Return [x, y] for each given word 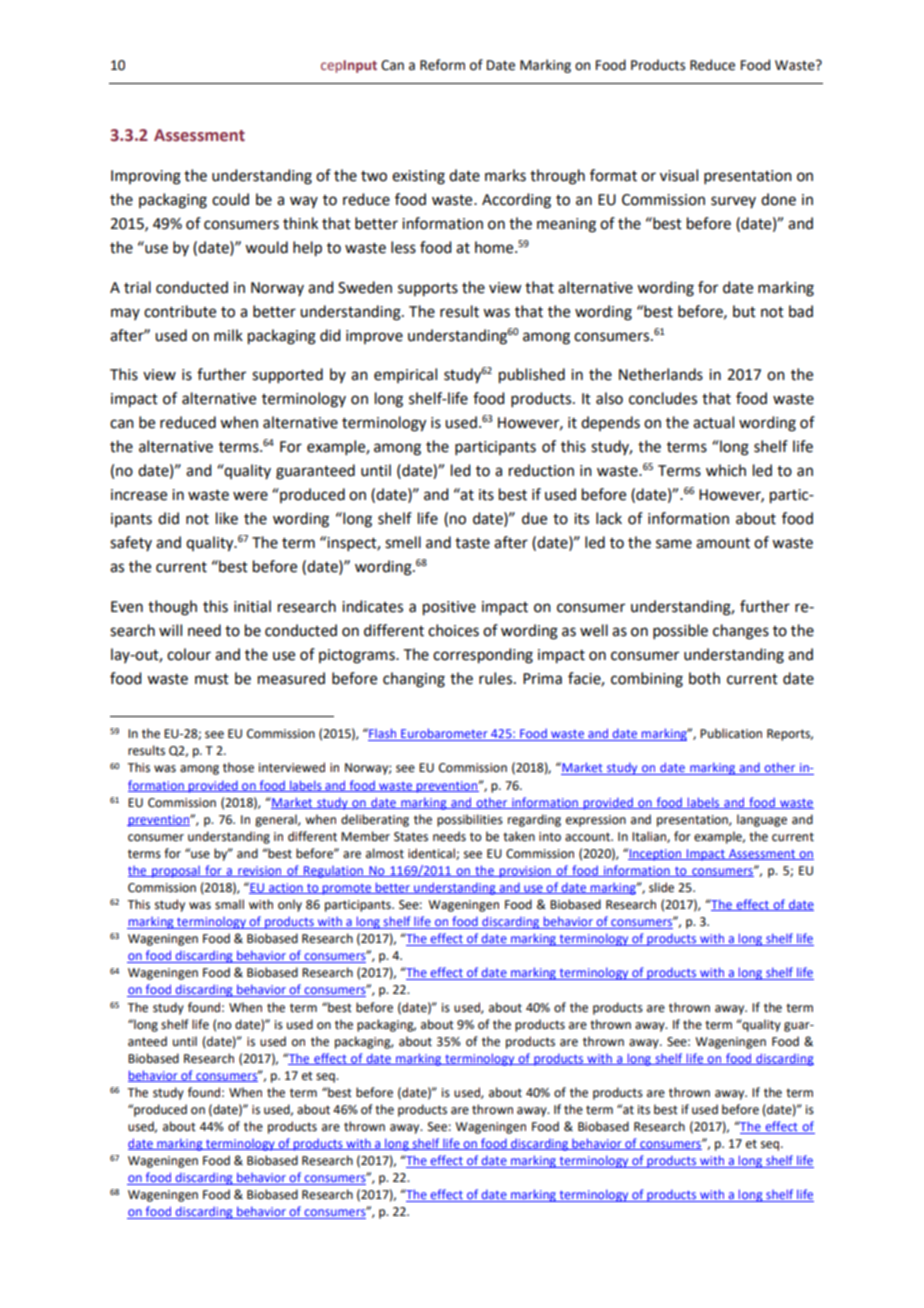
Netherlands [661, 374]
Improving [146, 177]
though [172, 608]
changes [741, 632]
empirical [405, 375]
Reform [442, 65]
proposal [176, 872]
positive [449, 608]
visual [679, 175]
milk [228, 335]
